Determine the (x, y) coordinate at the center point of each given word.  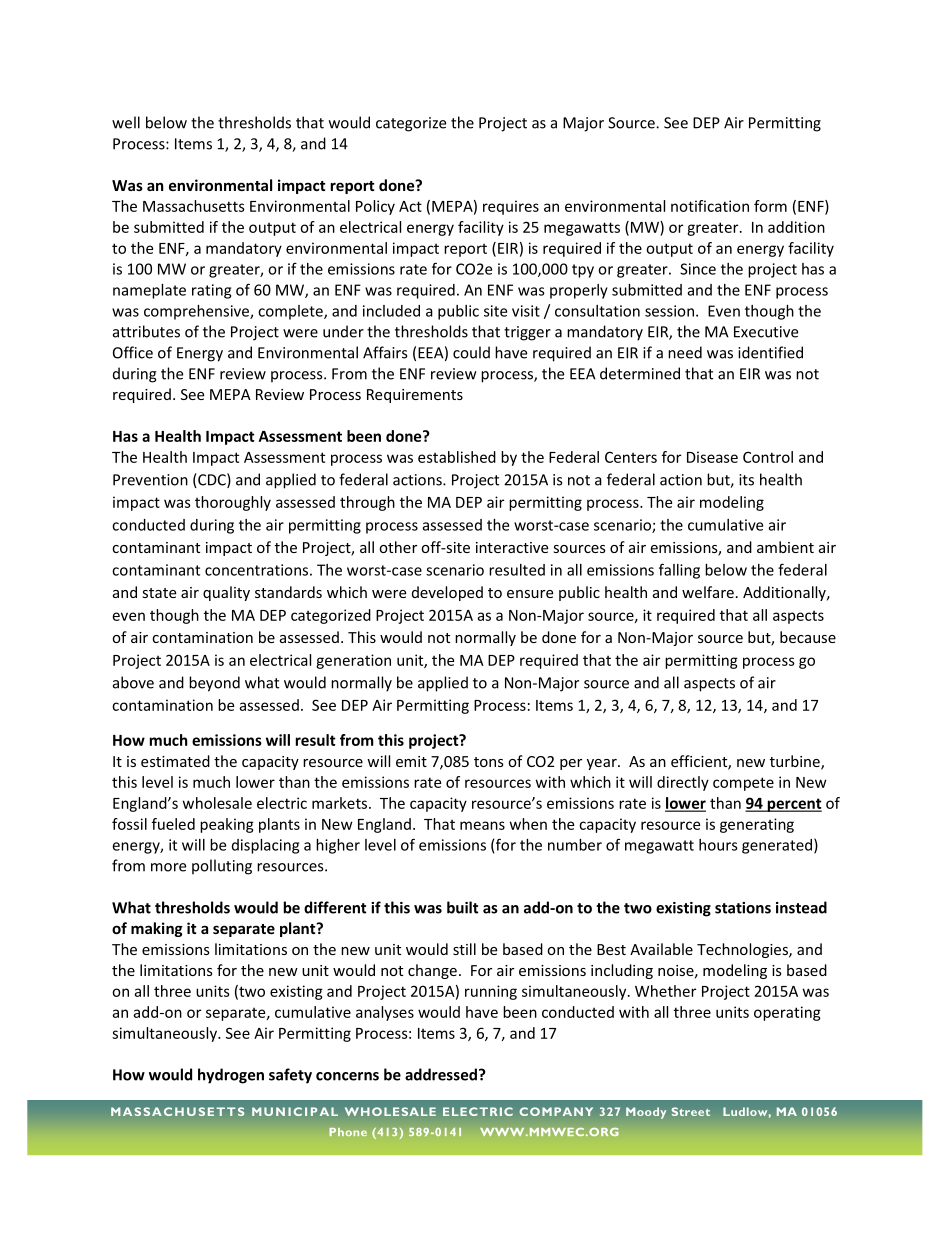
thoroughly (233, 503)
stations (743, 908)
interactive (512, 547)
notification (710, 206)
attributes (146, 331)
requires (511, 207)
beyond (214, 684)
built (463, 907)
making (157, 929)
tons (489, 762)
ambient (785, 547)
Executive (766, 332)
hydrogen (231, 1076)
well (126, 122)
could (471, 352)
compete (743, 784)
